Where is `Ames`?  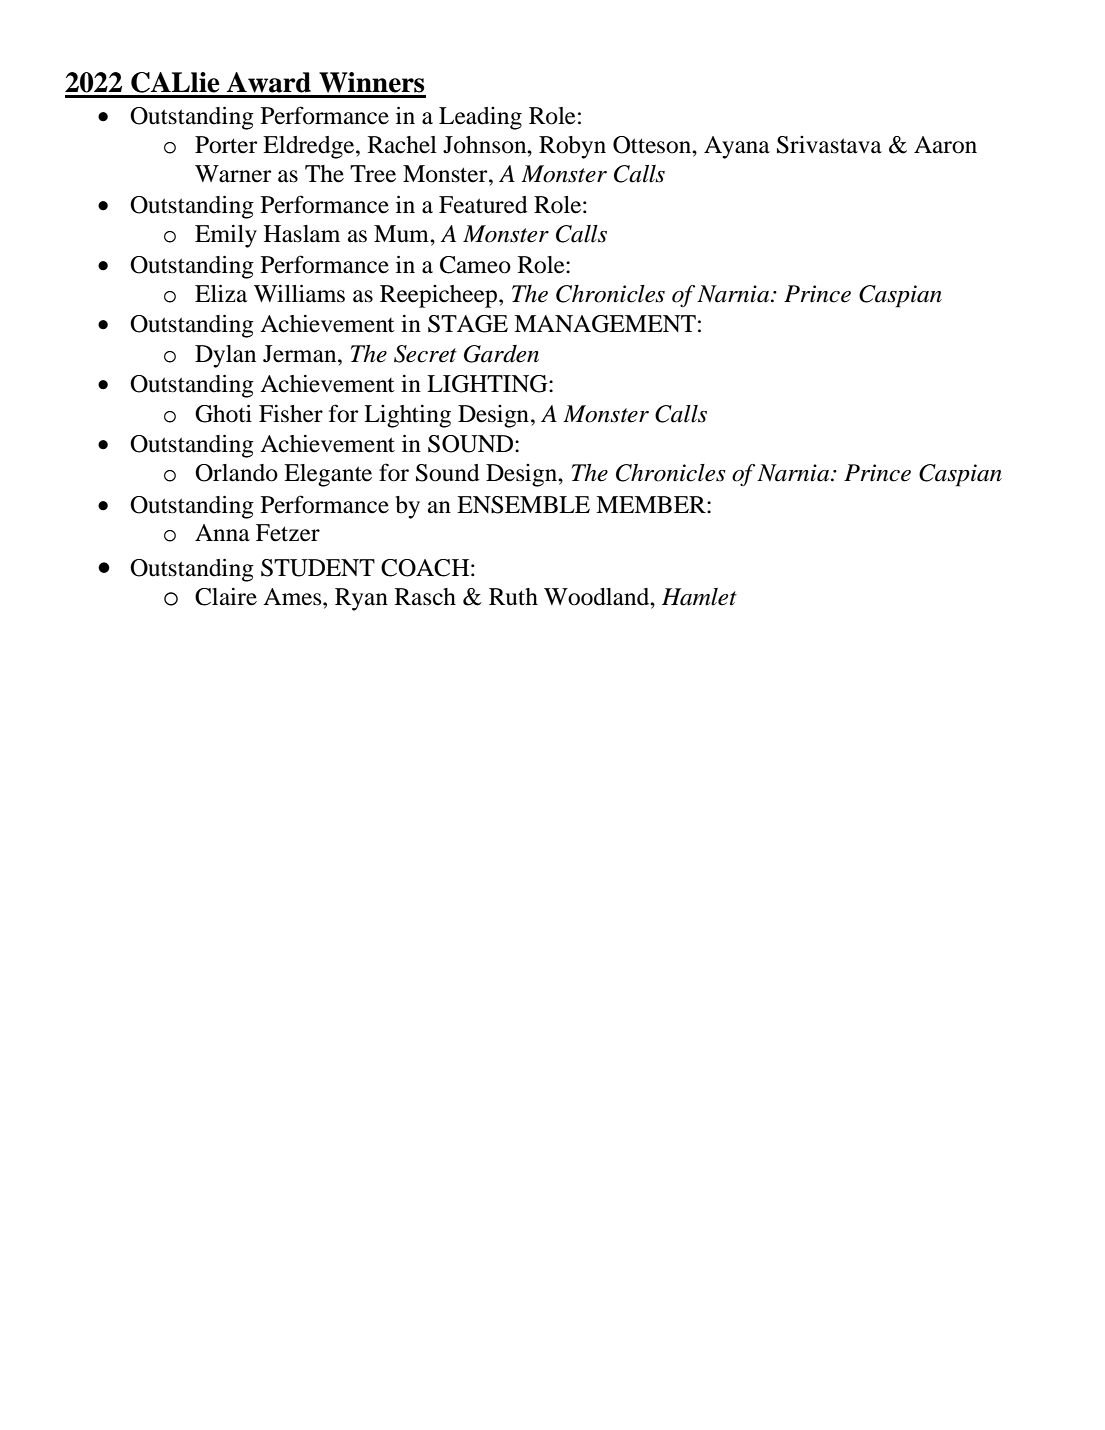
Ames is located at coordinates (293, 597).
